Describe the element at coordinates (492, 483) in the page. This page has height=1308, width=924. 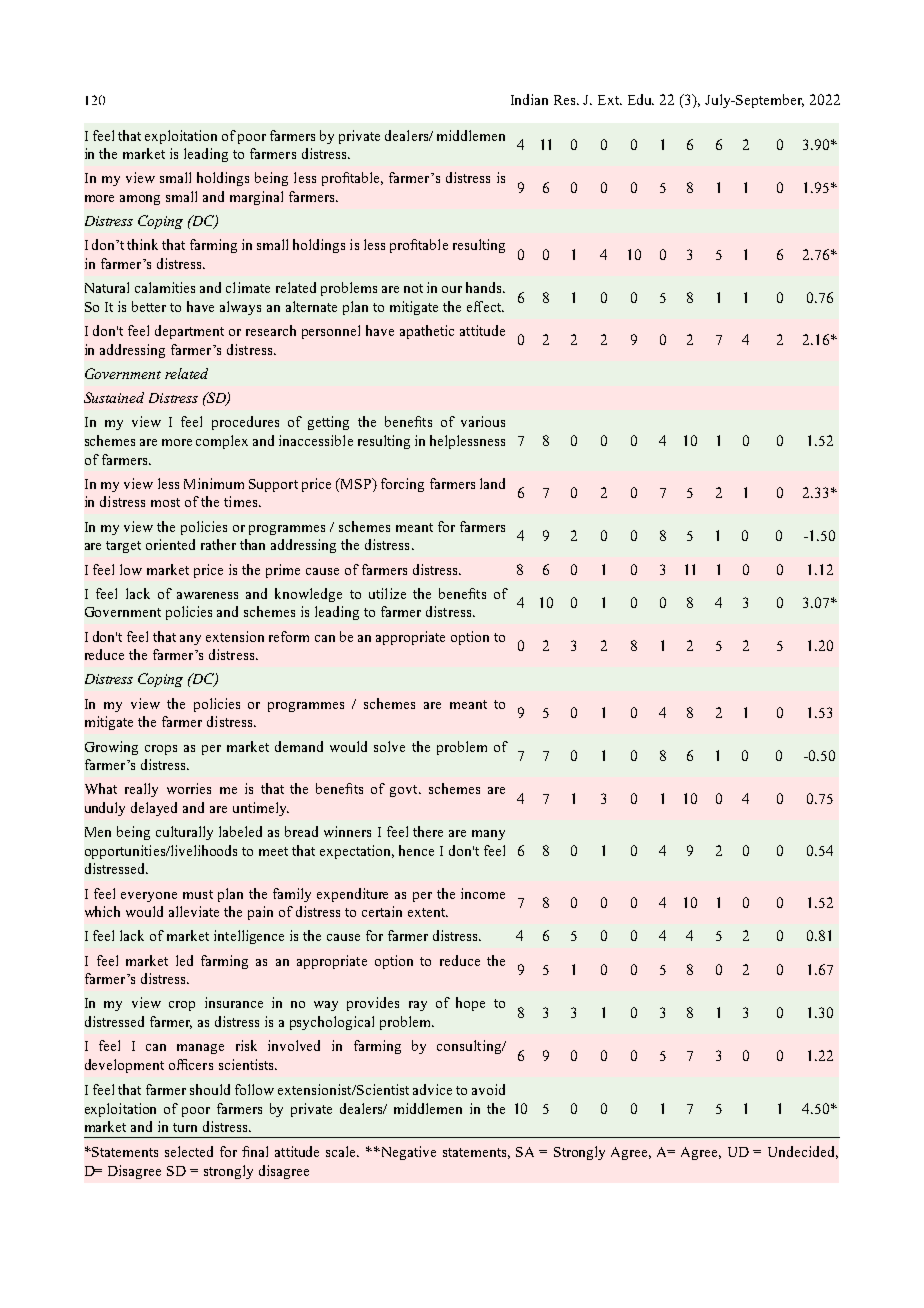
I see `land` at that location.
